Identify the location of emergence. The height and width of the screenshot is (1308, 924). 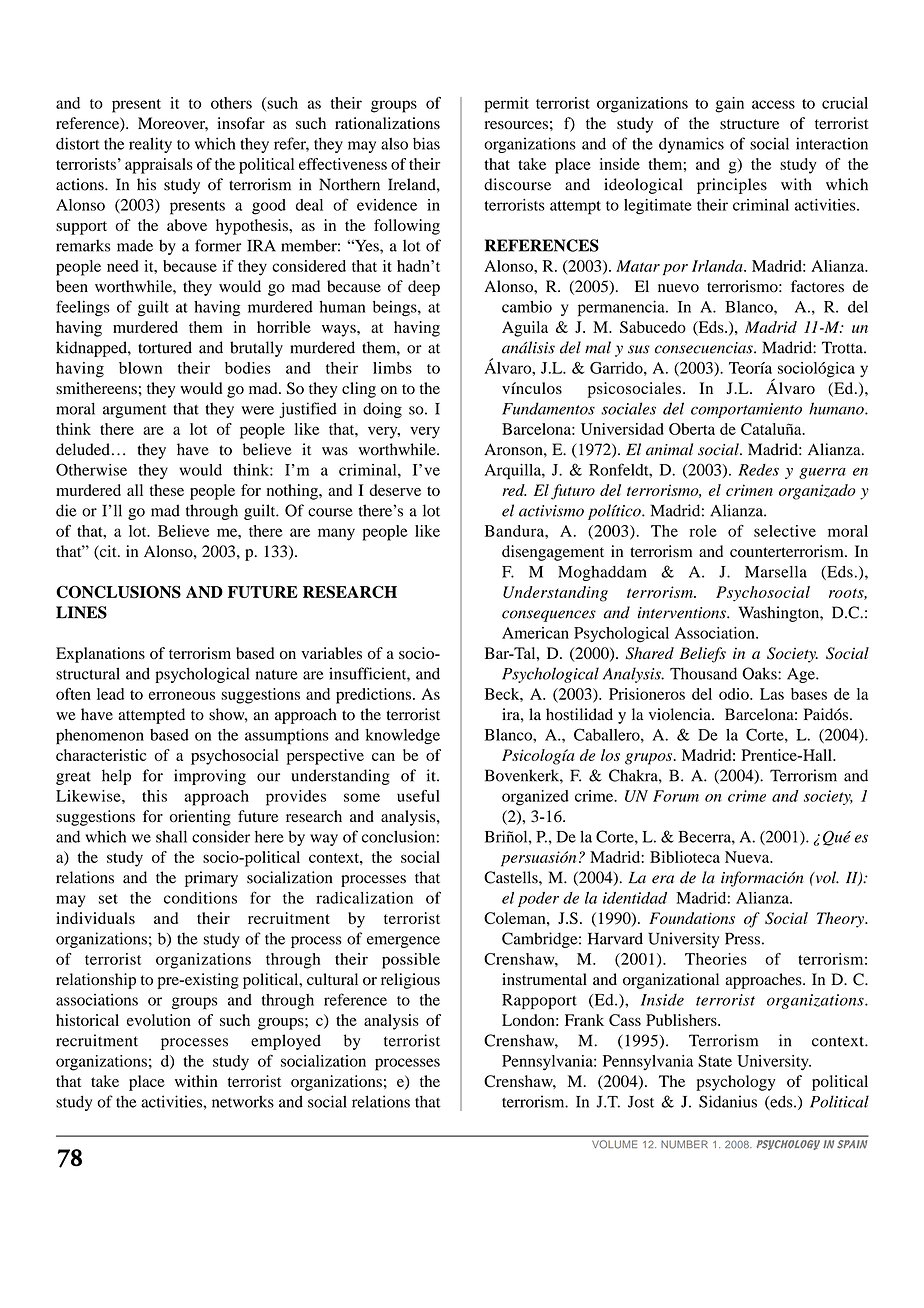
(403, 942).
